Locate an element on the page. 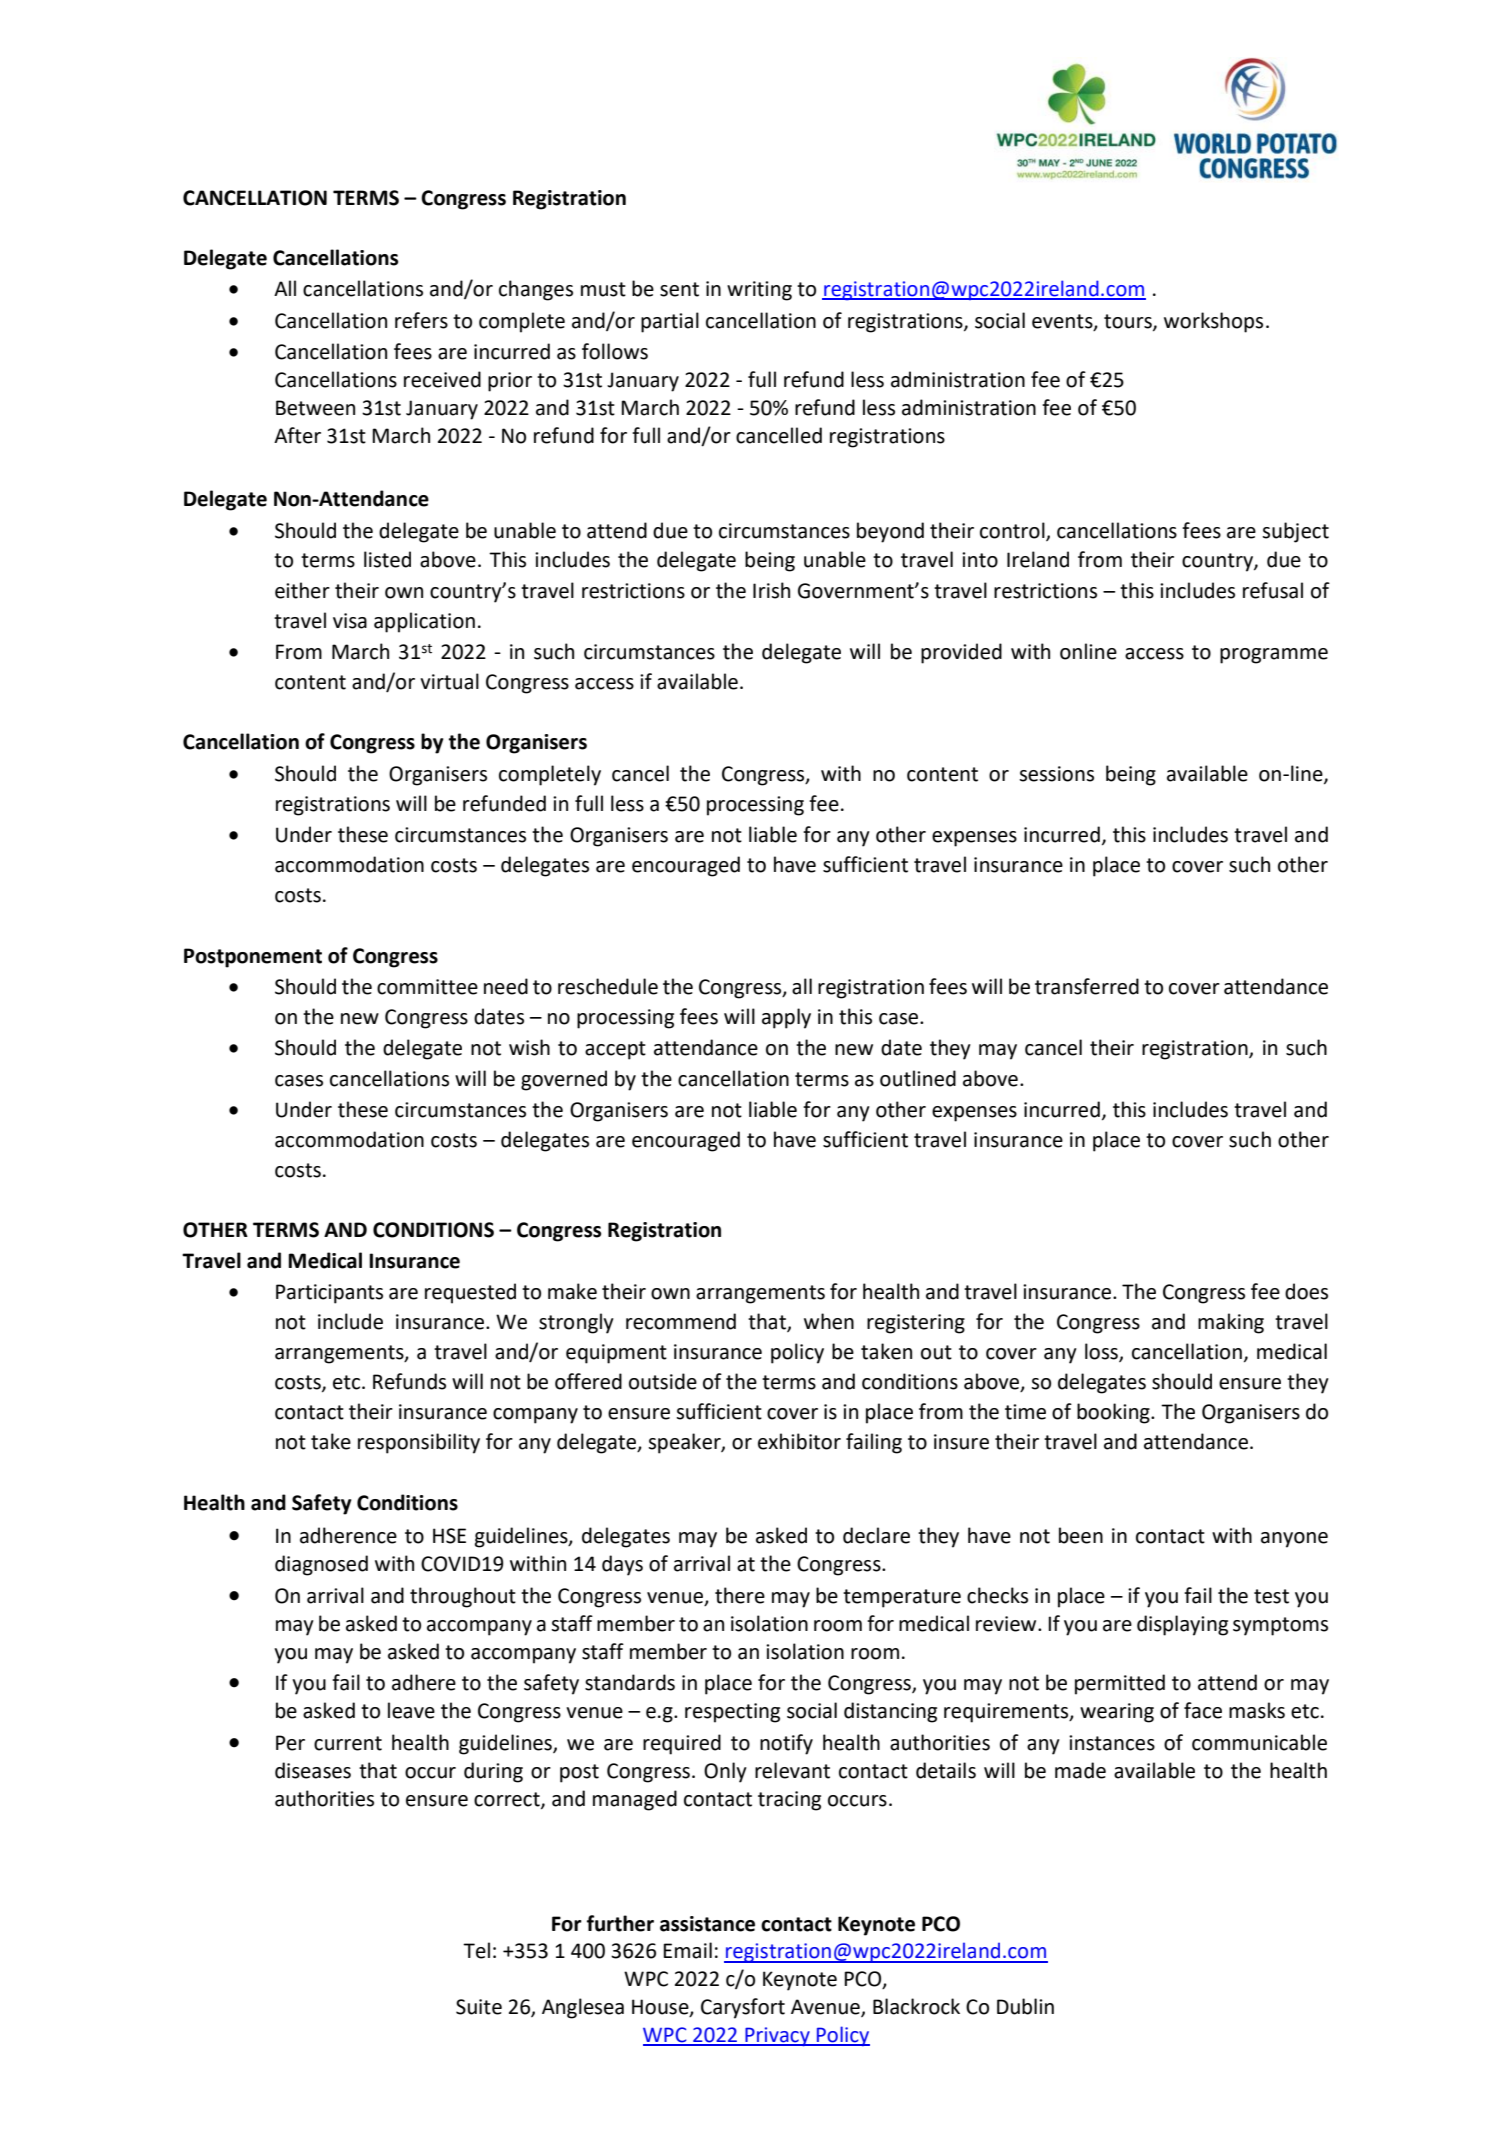 The height and width of the image is (2138, 1512). Suite is located at coordinates (479, 2007).
